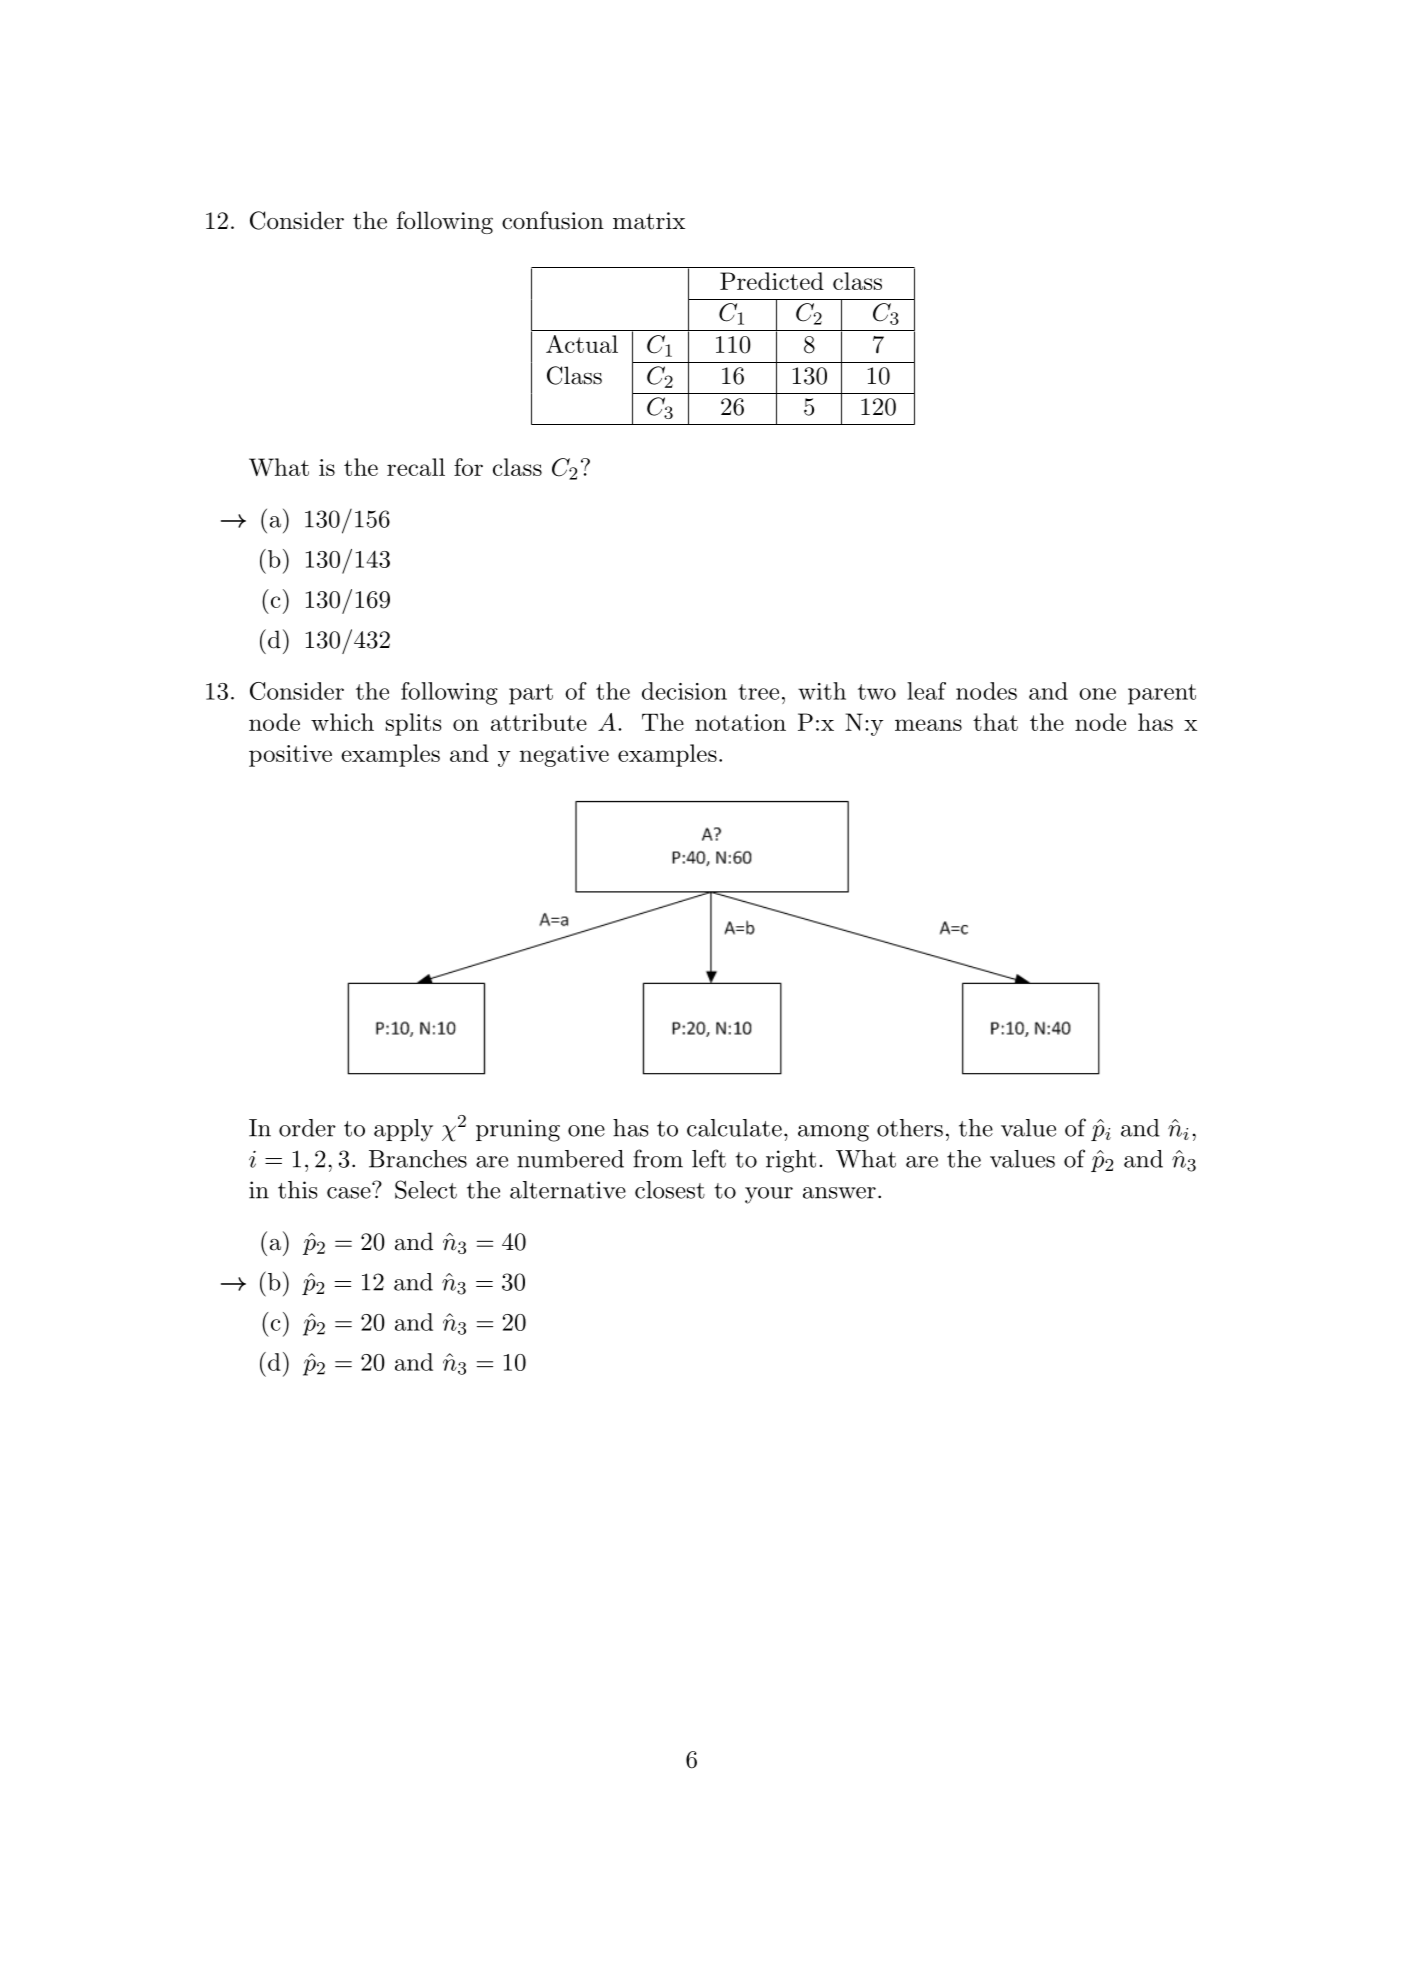 This screenshot has width=1404, height=1985. I want to click on Predicted, so click(772, 281).
